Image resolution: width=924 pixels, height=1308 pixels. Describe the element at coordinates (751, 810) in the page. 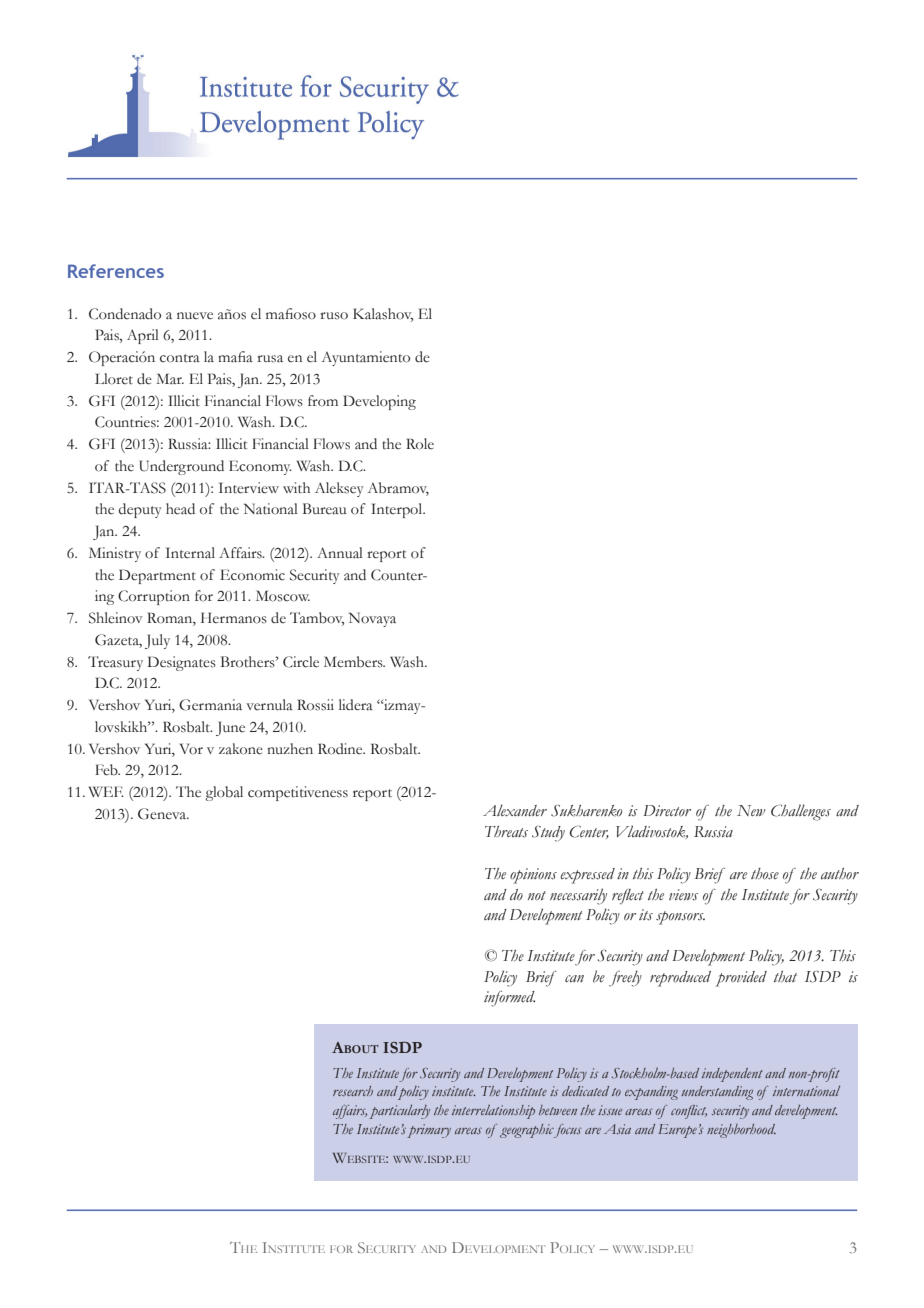

I see `New` at that location.
